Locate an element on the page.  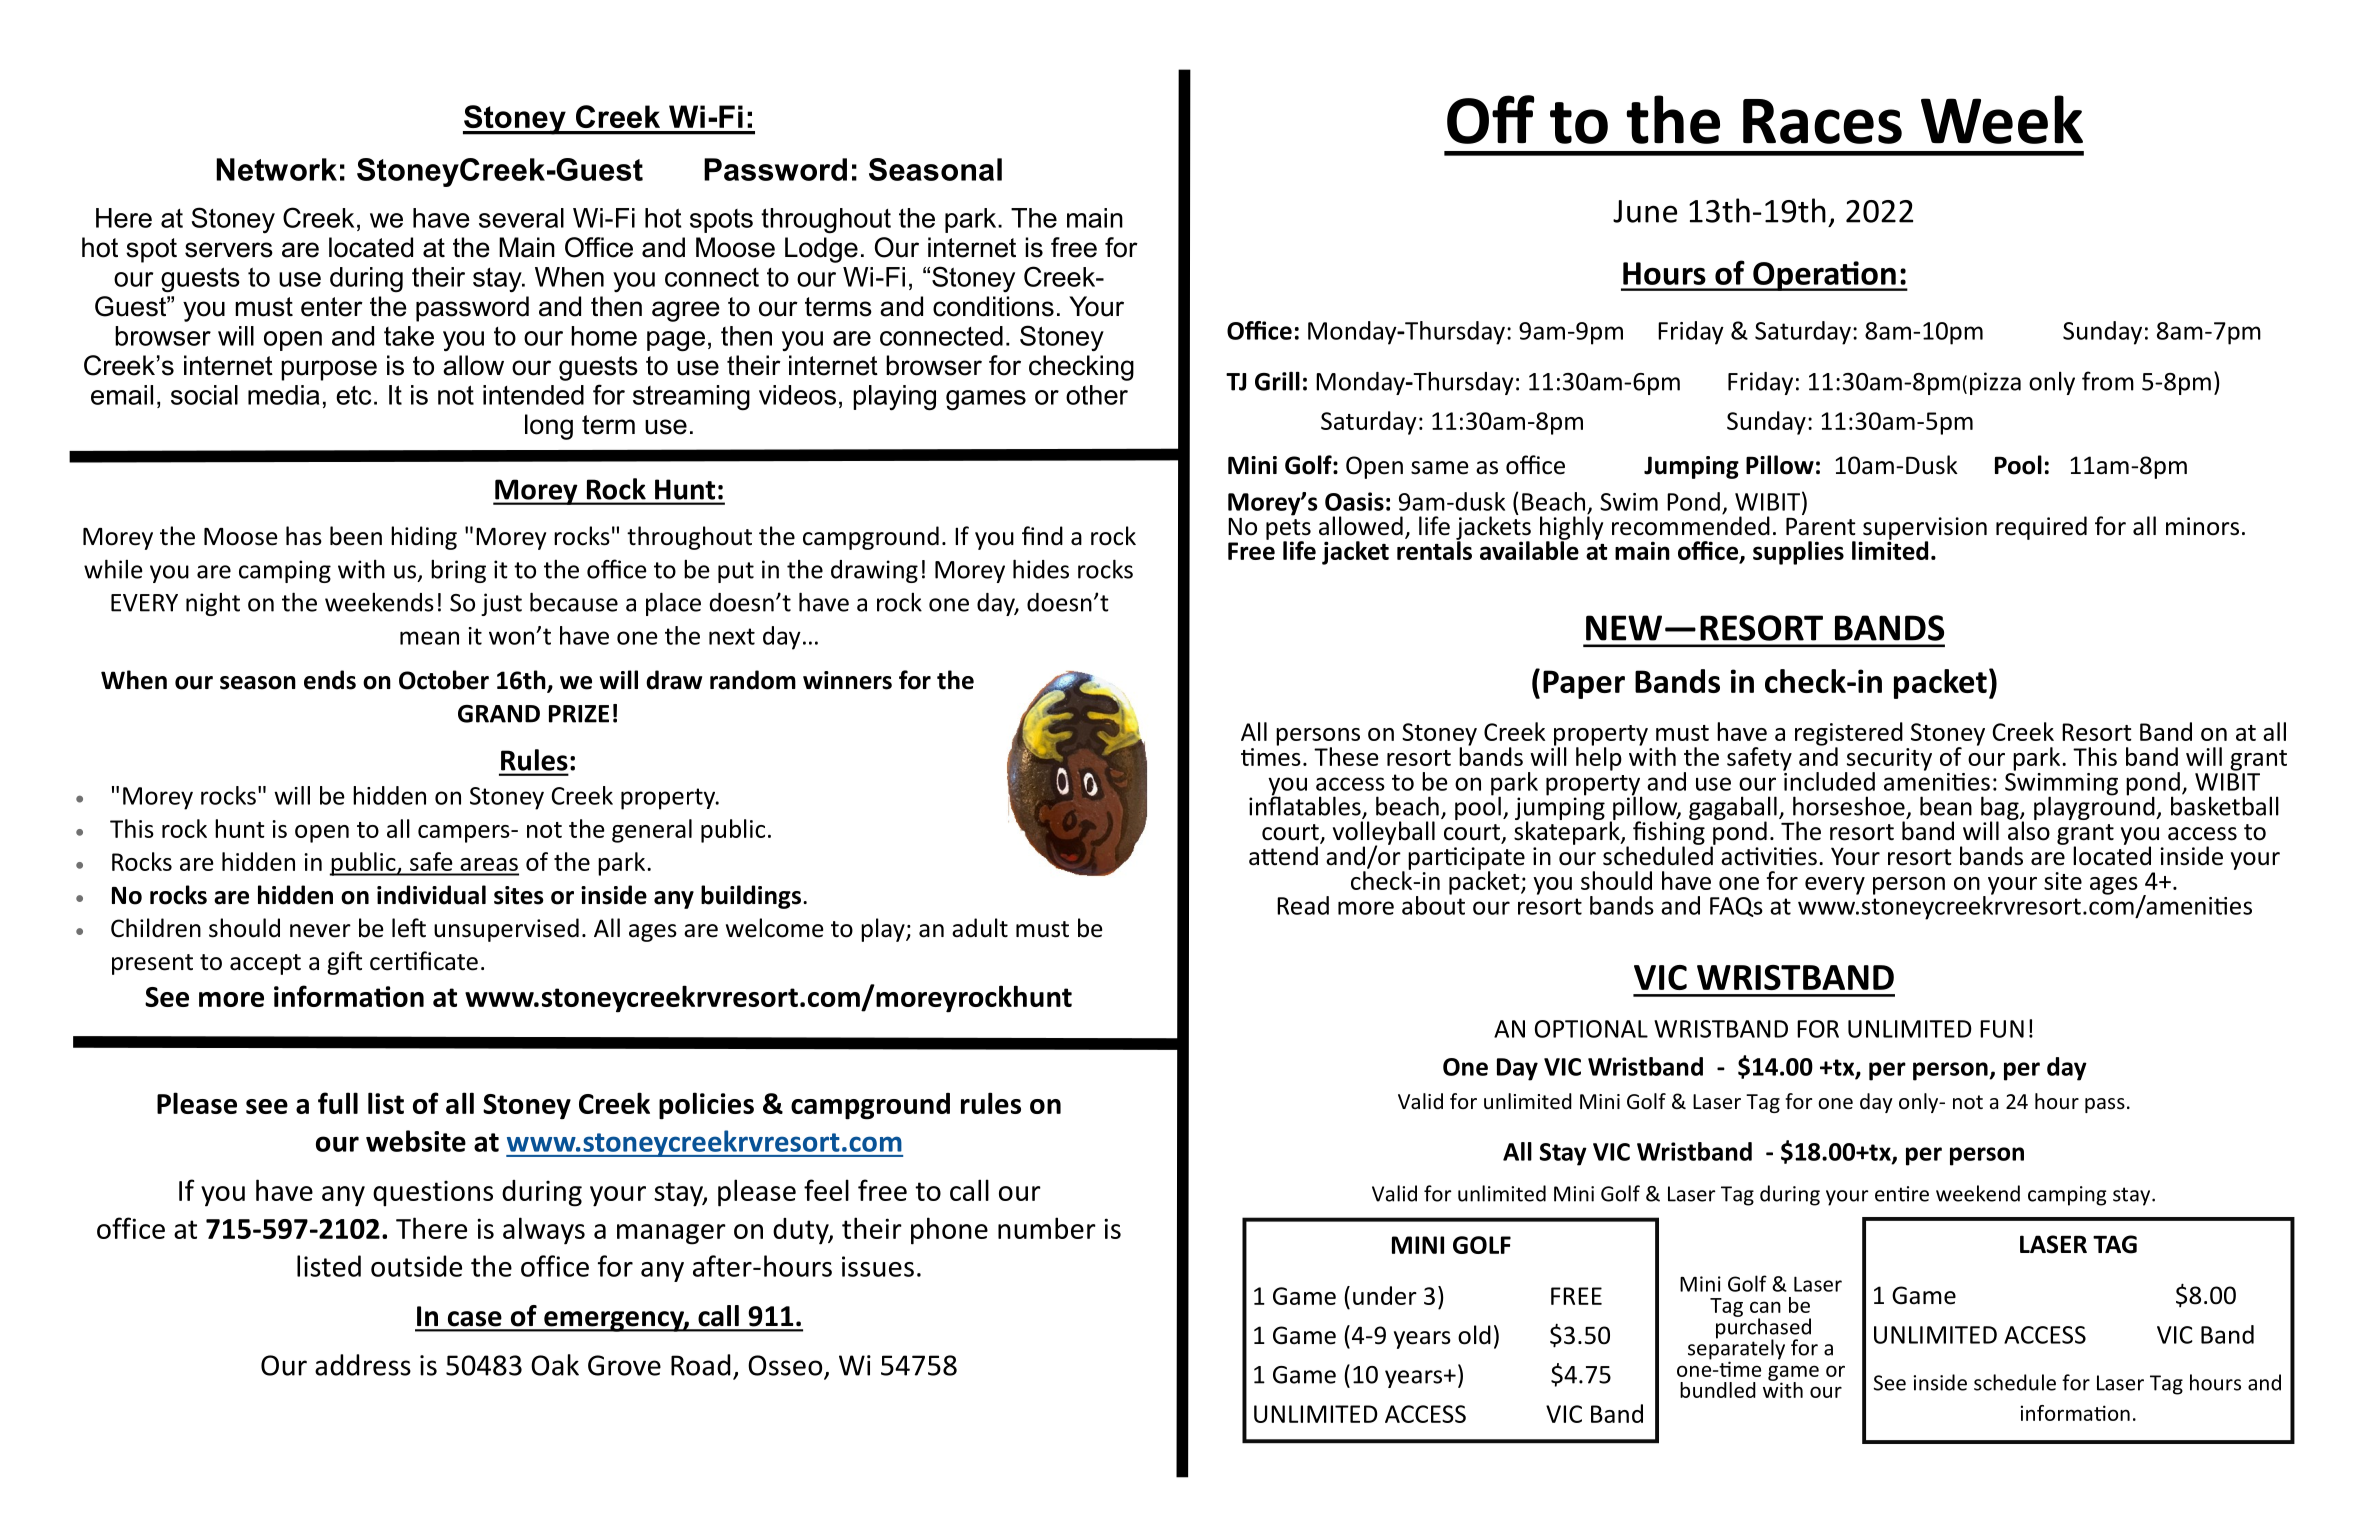
address is located at coordinates (363, 1365).
